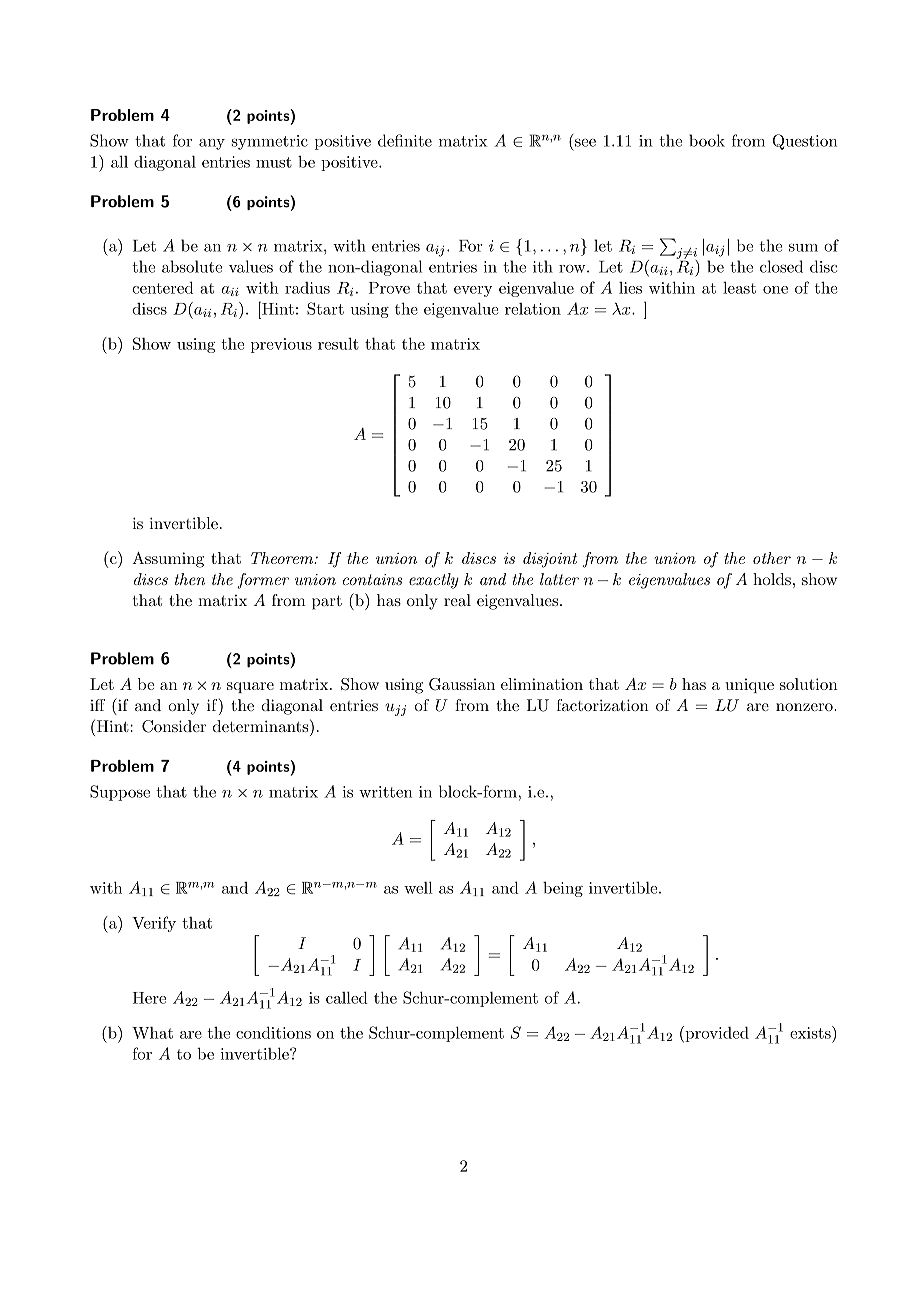  Describe the element at coordinates (716, 1034) in the screenshot. I see `provided` at that location.
